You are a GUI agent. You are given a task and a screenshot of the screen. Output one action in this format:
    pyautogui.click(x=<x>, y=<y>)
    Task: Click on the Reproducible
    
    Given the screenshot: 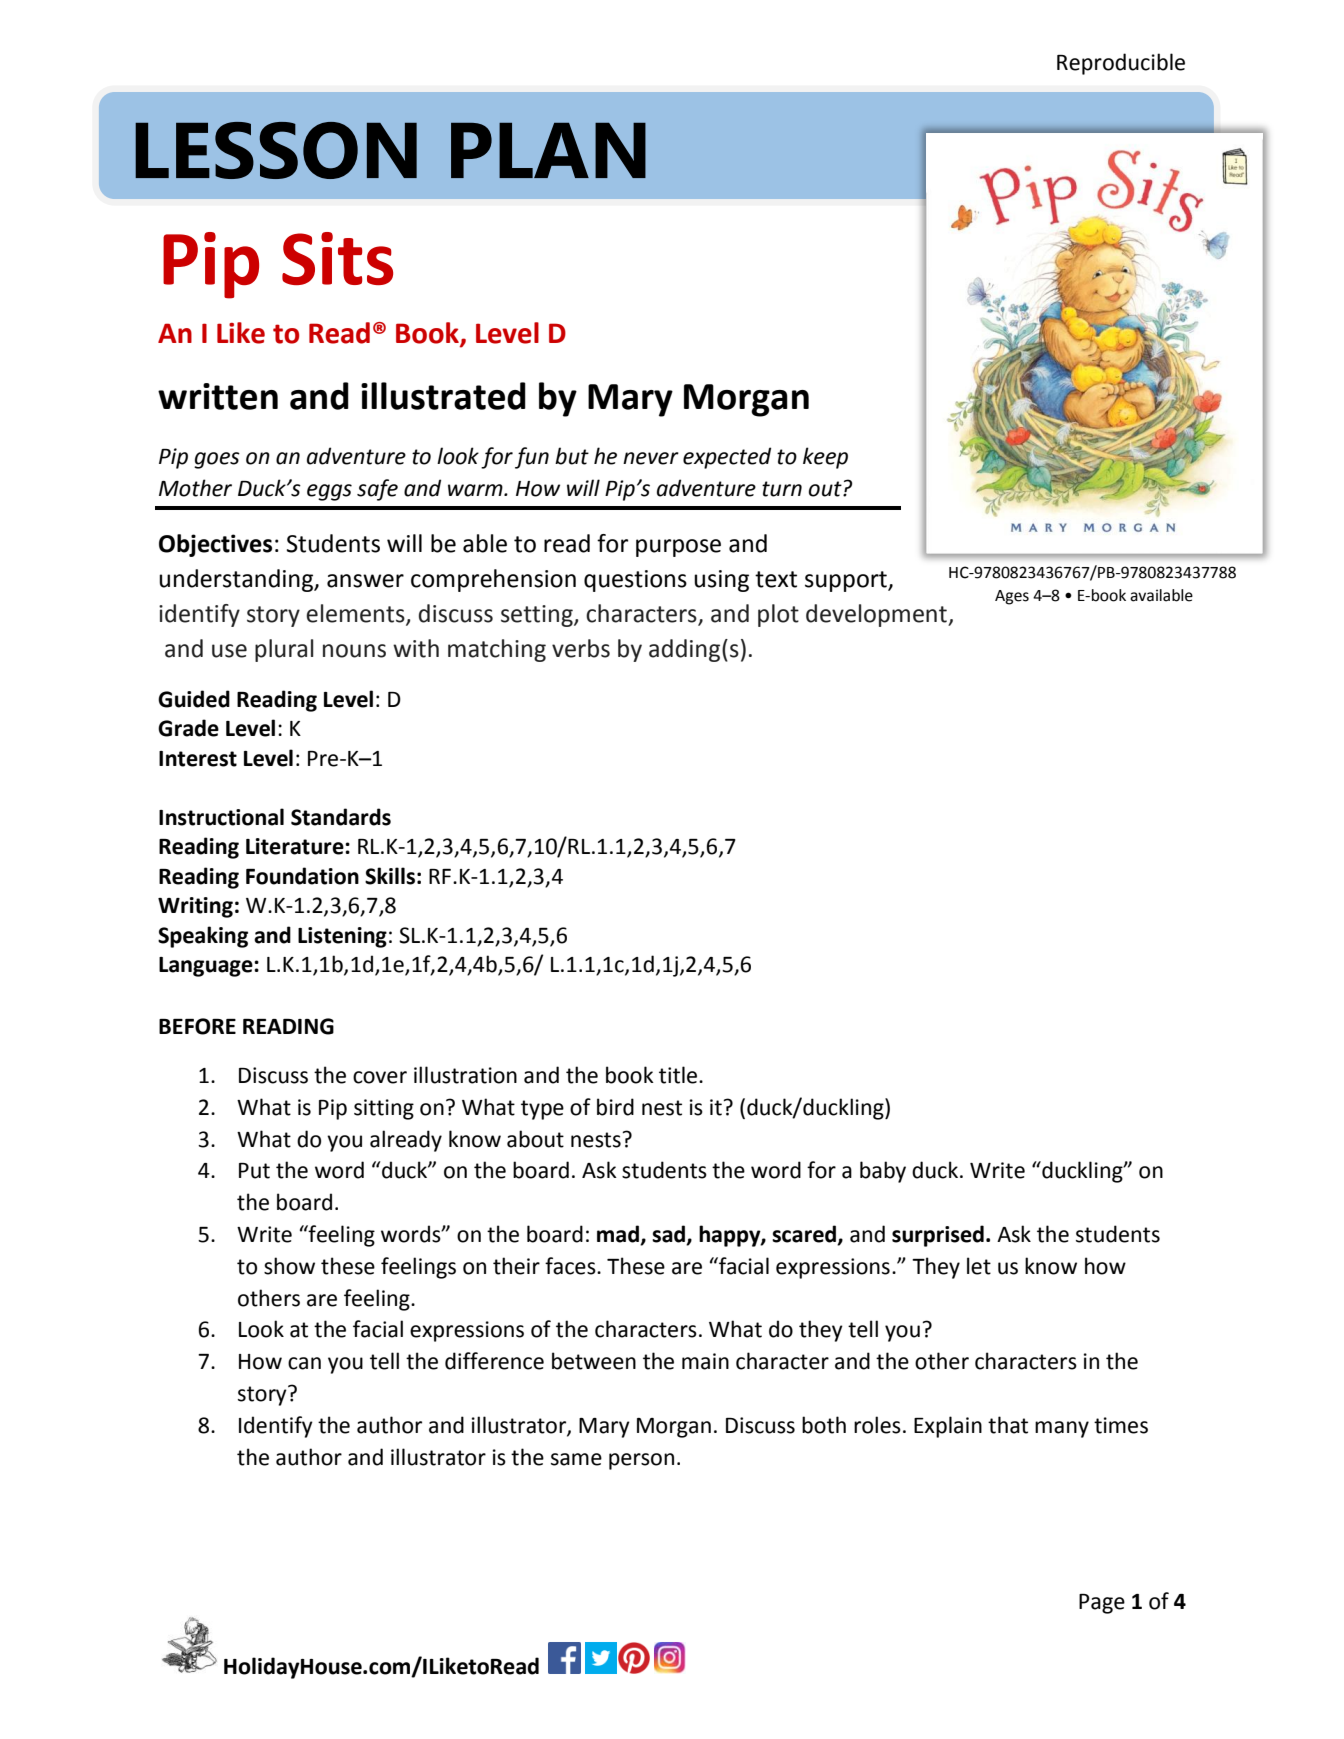 What is the action you would take?
    pyautogui.click(x=1121, y=64)
